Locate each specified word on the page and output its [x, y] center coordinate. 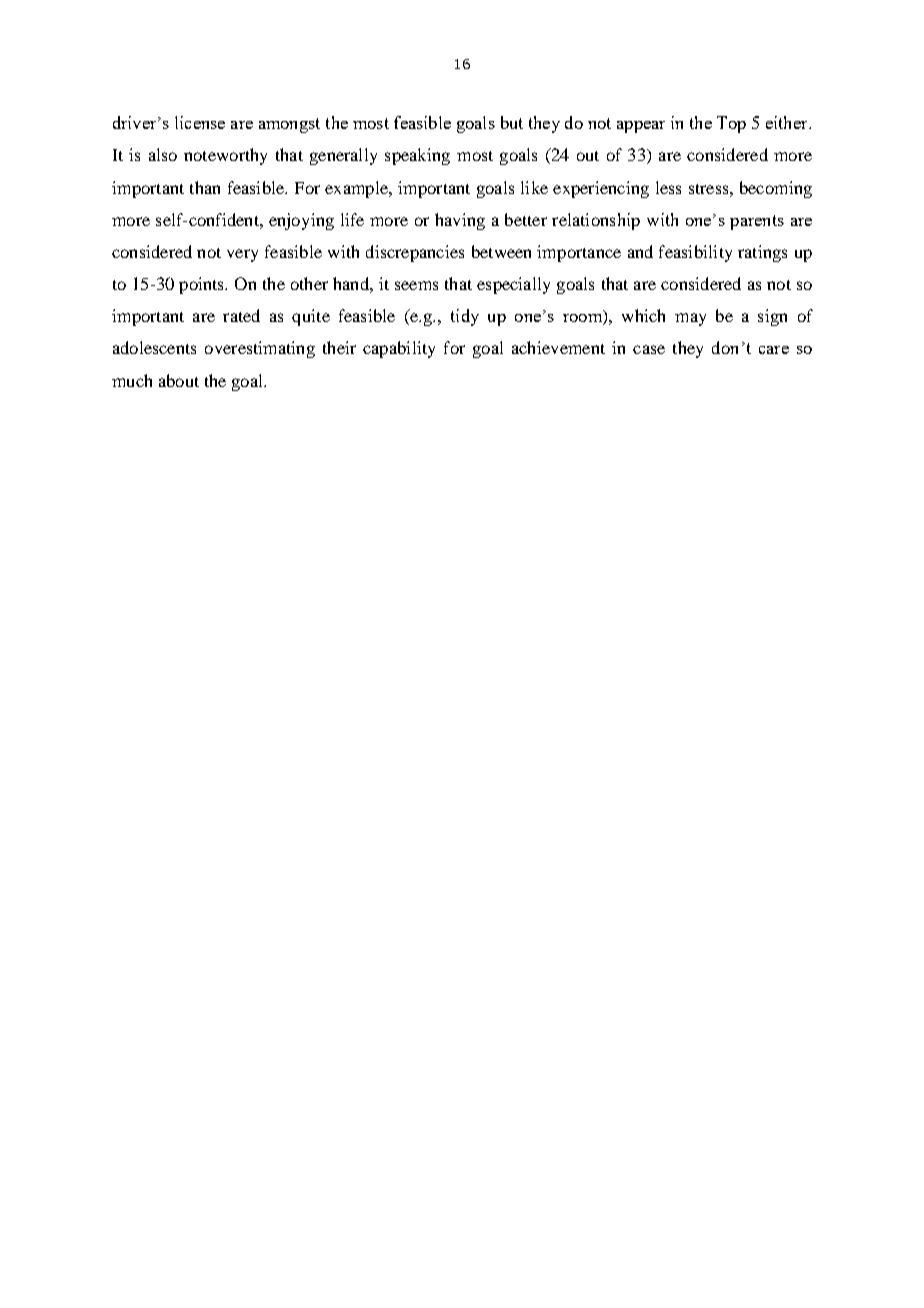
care [774, 350]
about [179, 380]
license [200, 122]
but [512, 122]
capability [399, 349]
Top [731, 124]
